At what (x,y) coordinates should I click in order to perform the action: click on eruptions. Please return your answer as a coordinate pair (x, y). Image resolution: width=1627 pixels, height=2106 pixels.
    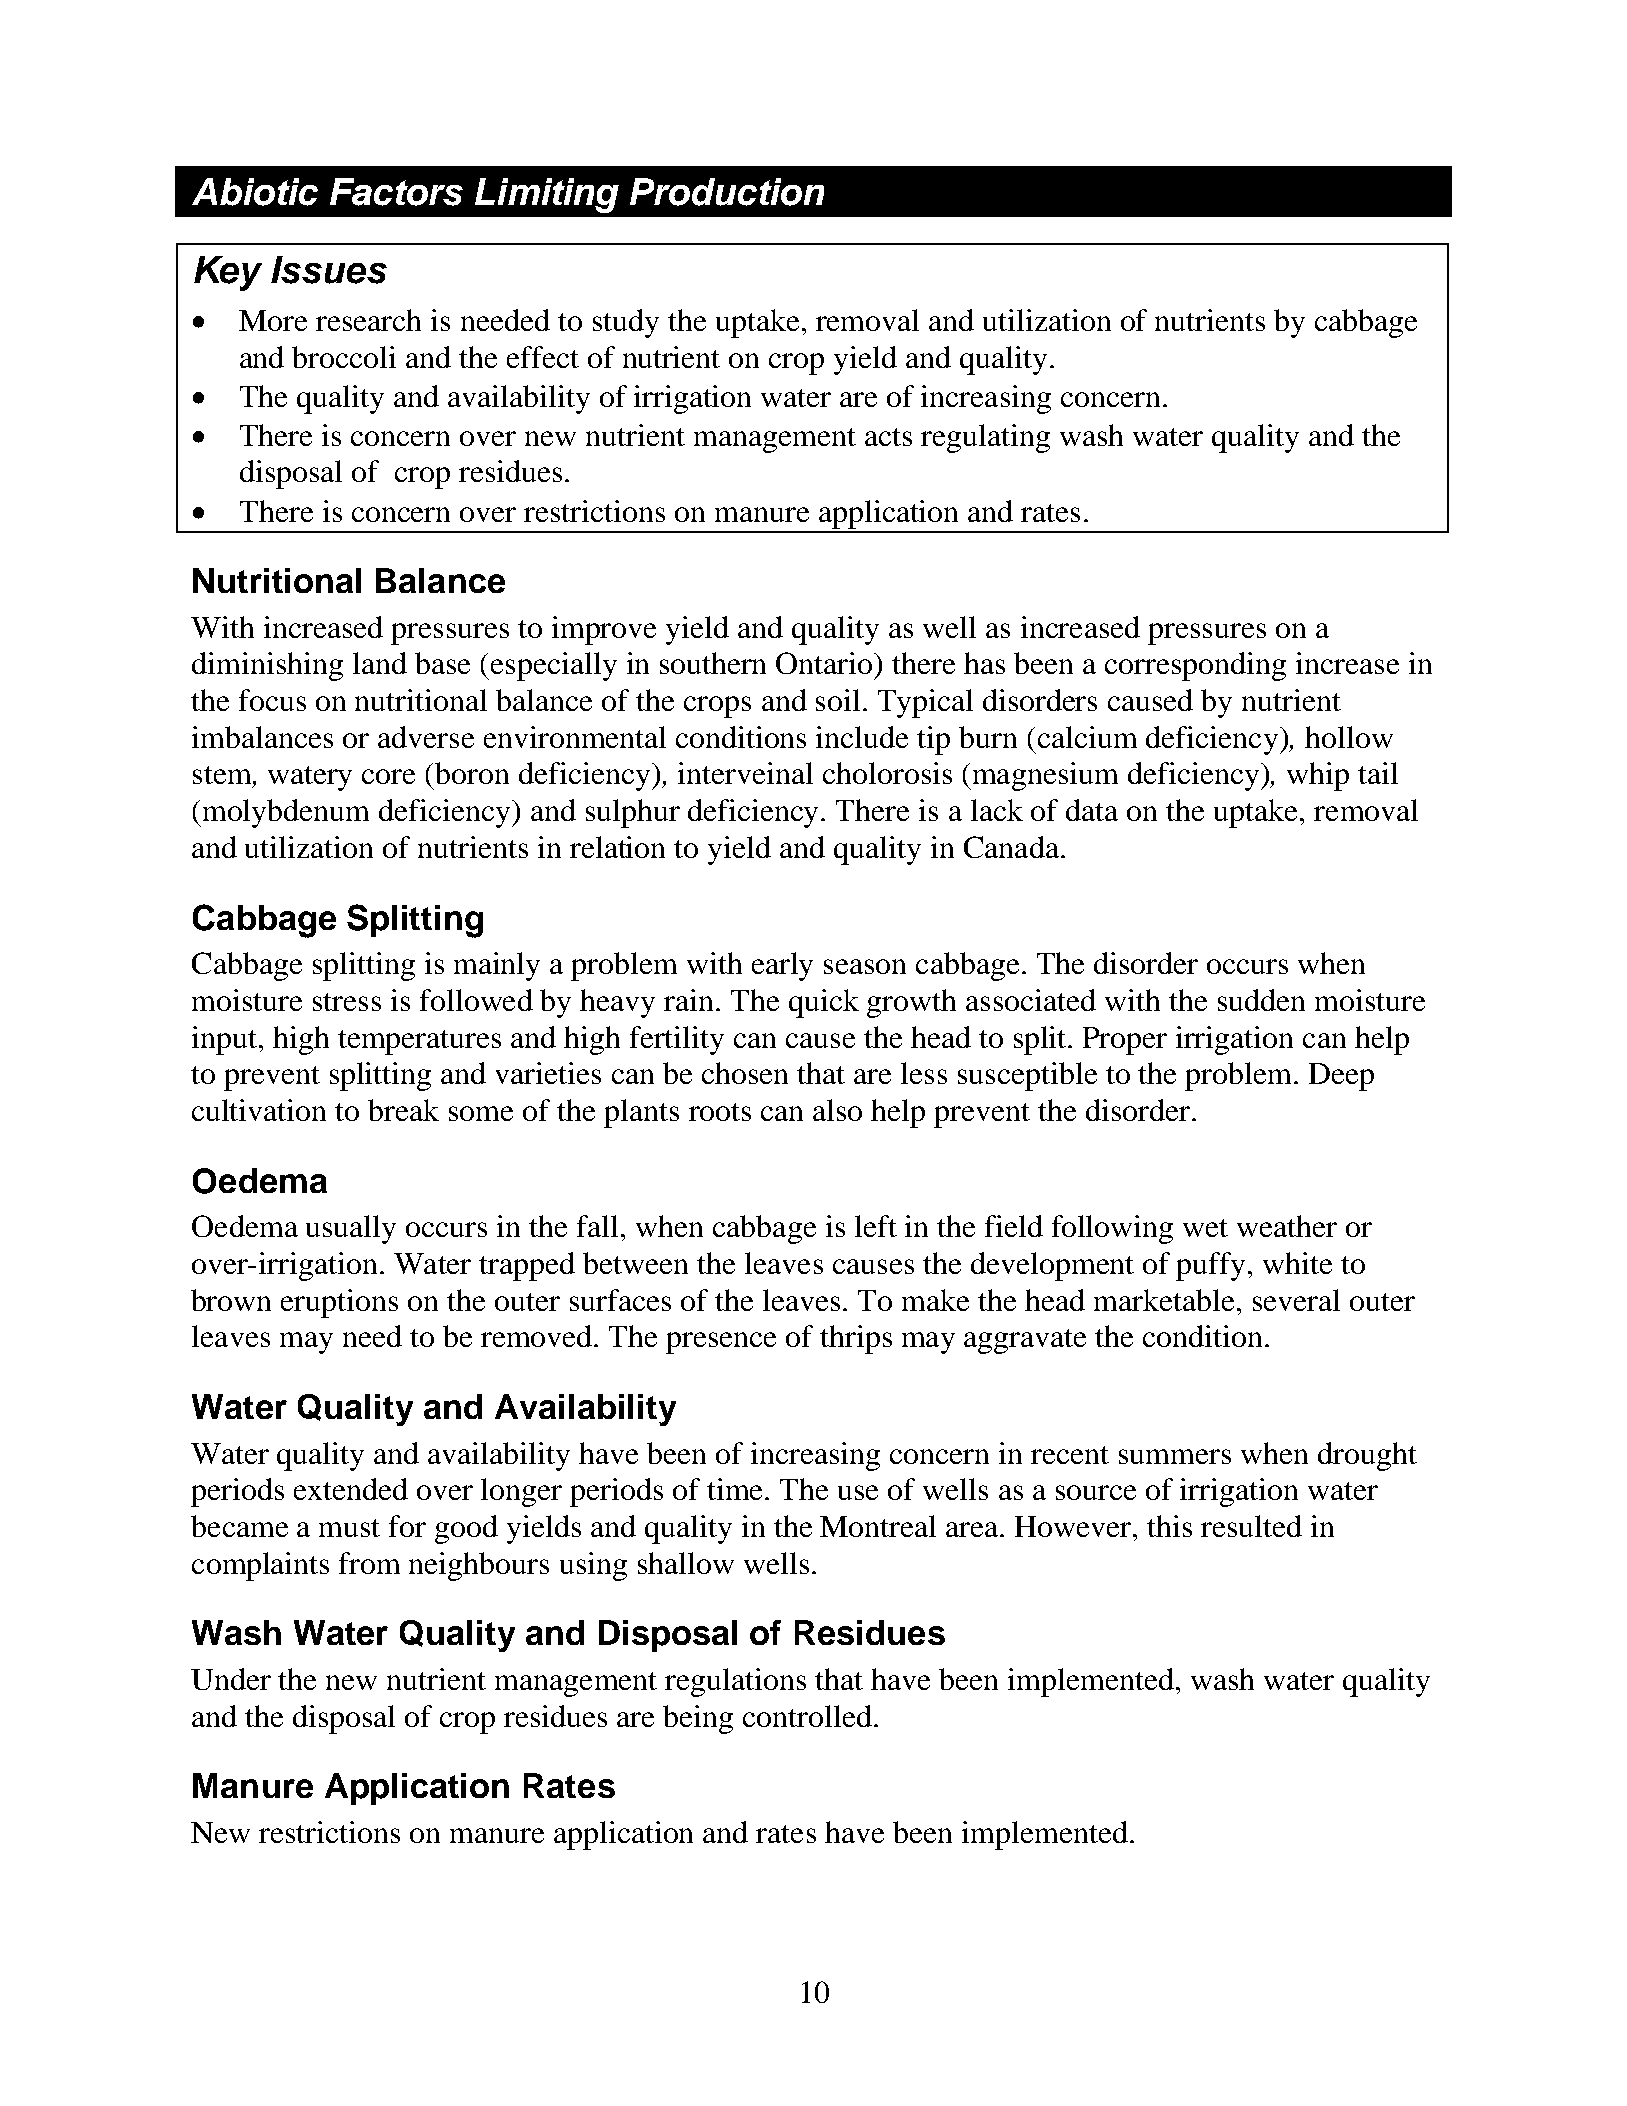
    Looking at the image, I should click on (339, 1303).
